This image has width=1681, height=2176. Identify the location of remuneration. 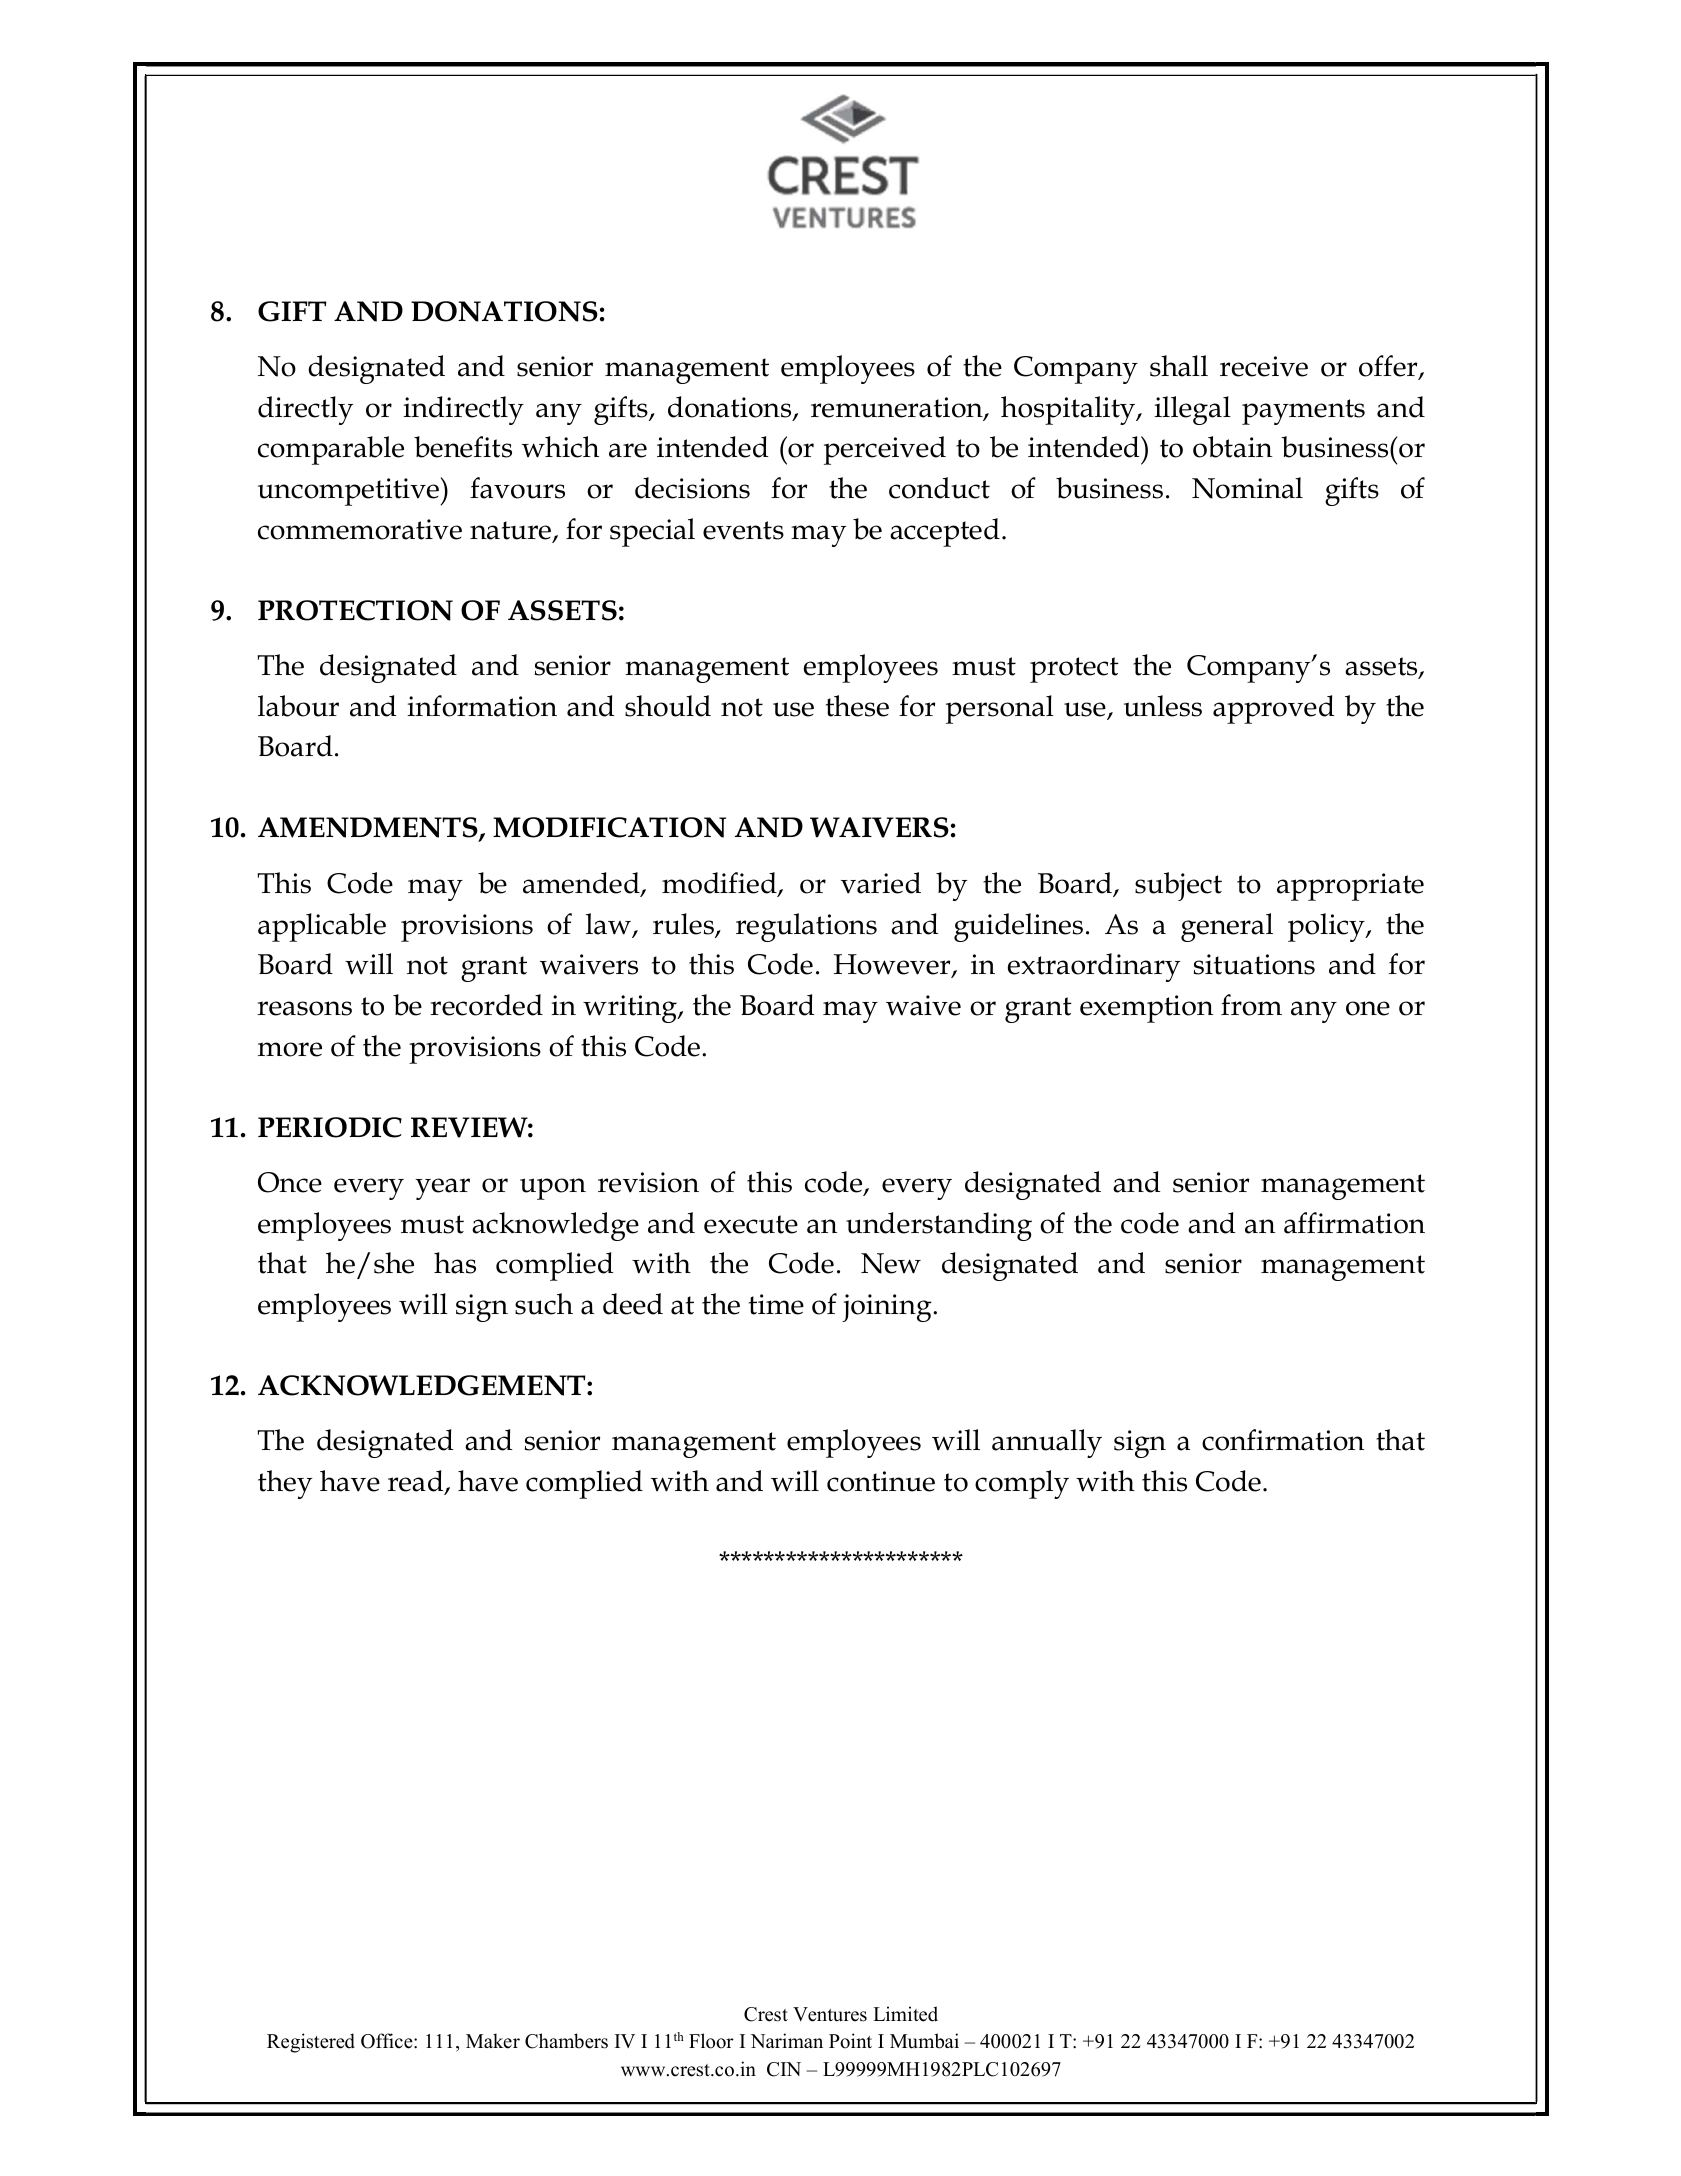
(898, 408).
